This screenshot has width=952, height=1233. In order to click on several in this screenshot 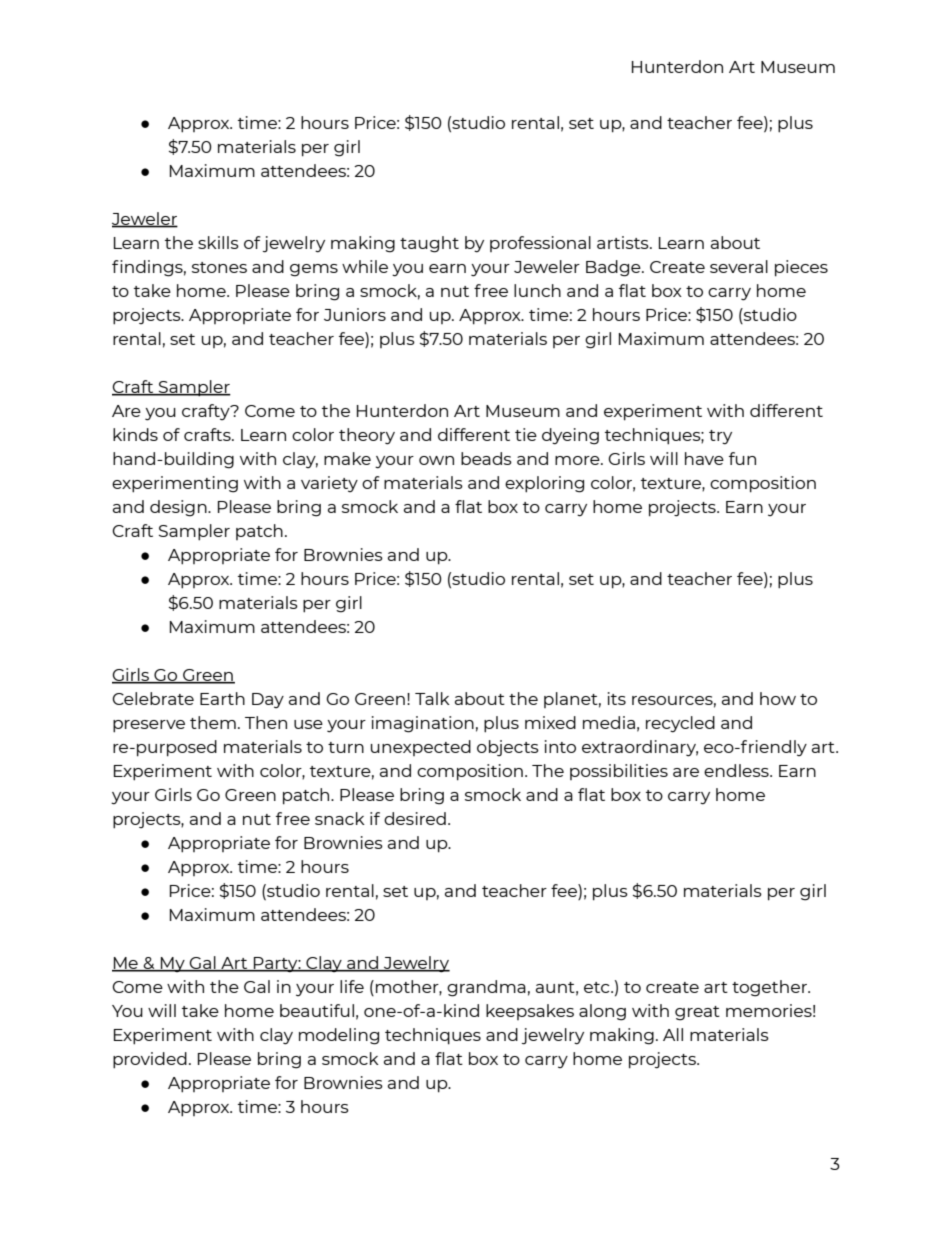, I will do `click(739, 266)`.
